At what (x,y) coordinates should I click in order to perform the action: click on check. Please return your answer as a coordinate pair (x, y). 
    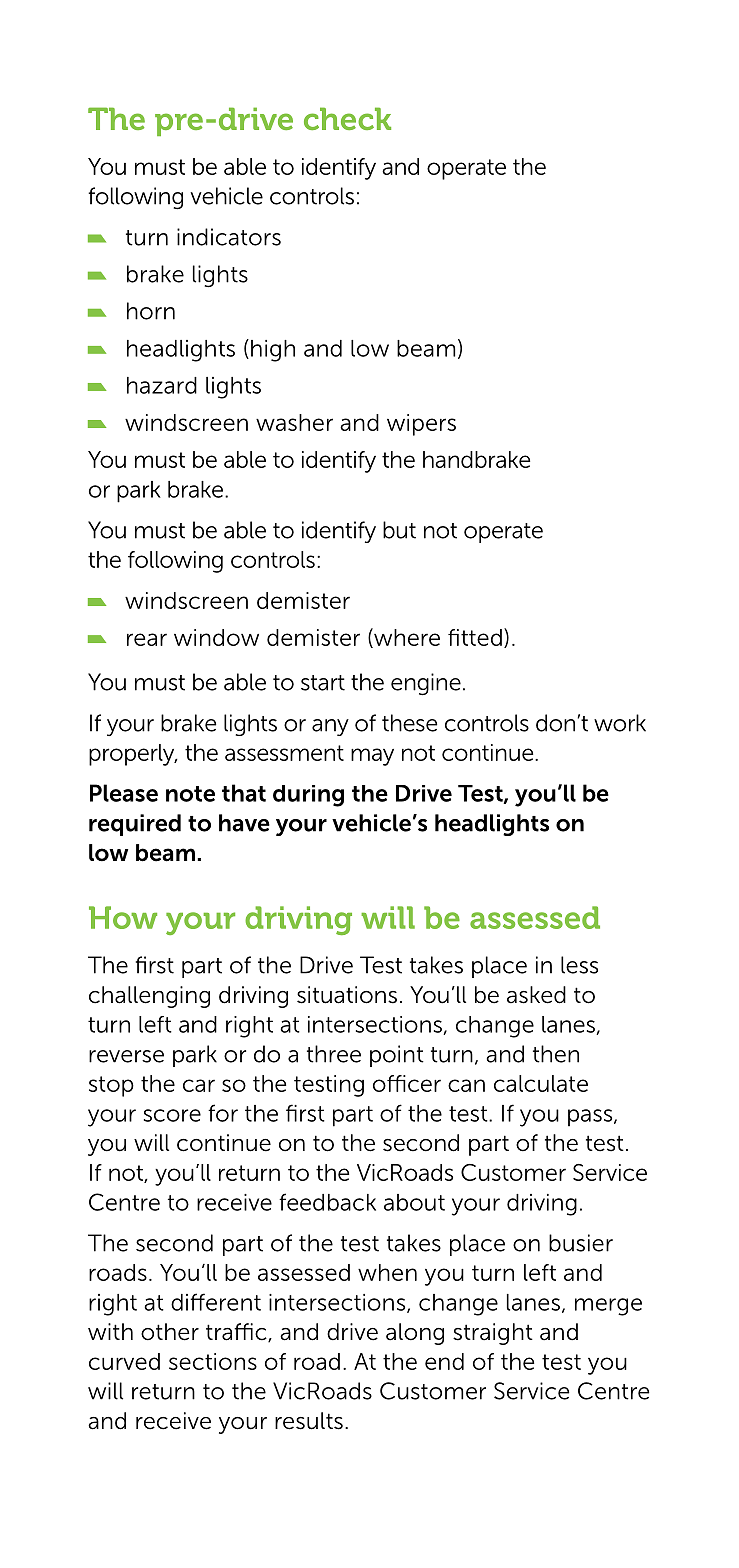
    Looking at the image, I should click on (347, 118).
